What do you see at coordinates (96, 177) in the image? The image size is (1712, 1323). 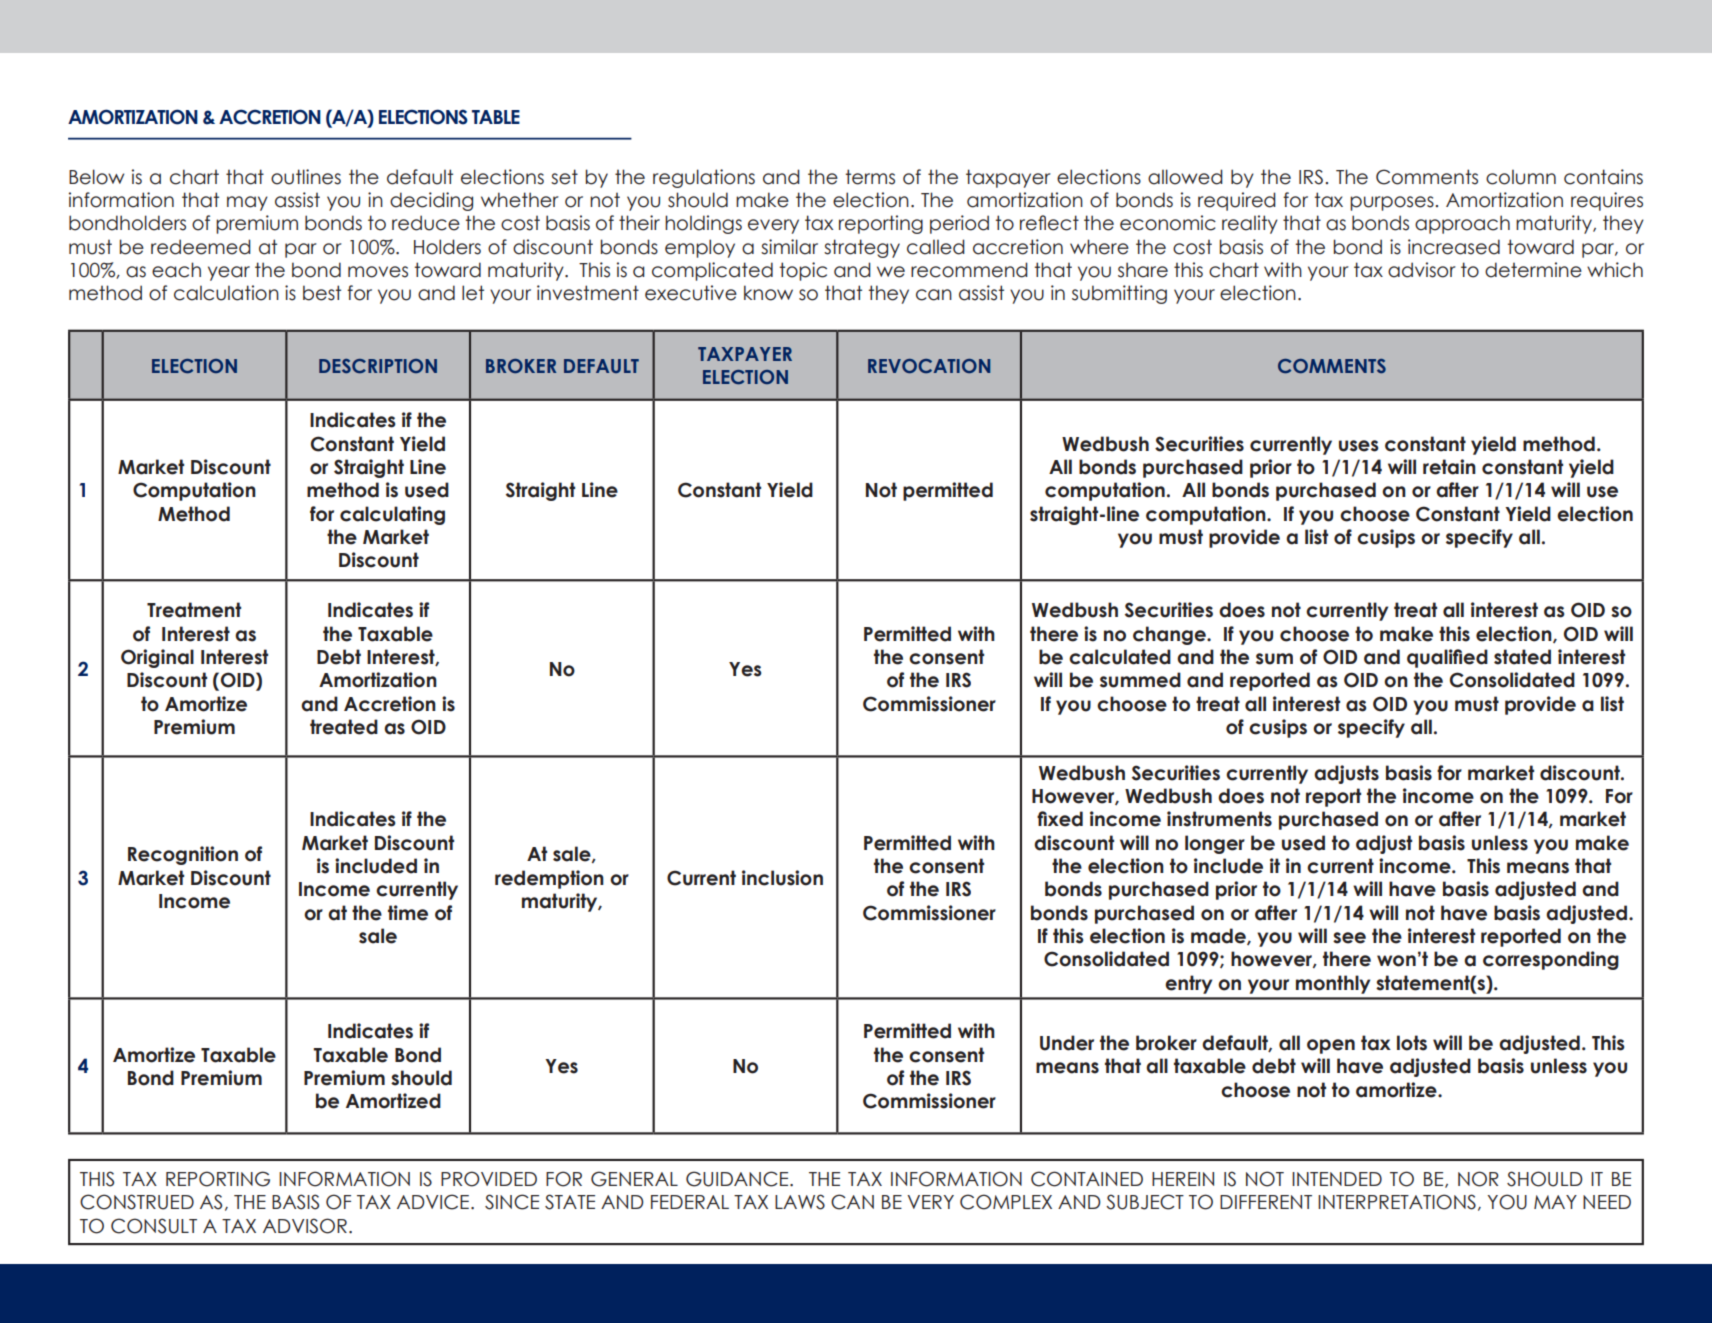 I see `Below` at bounding box center [96, 177].
